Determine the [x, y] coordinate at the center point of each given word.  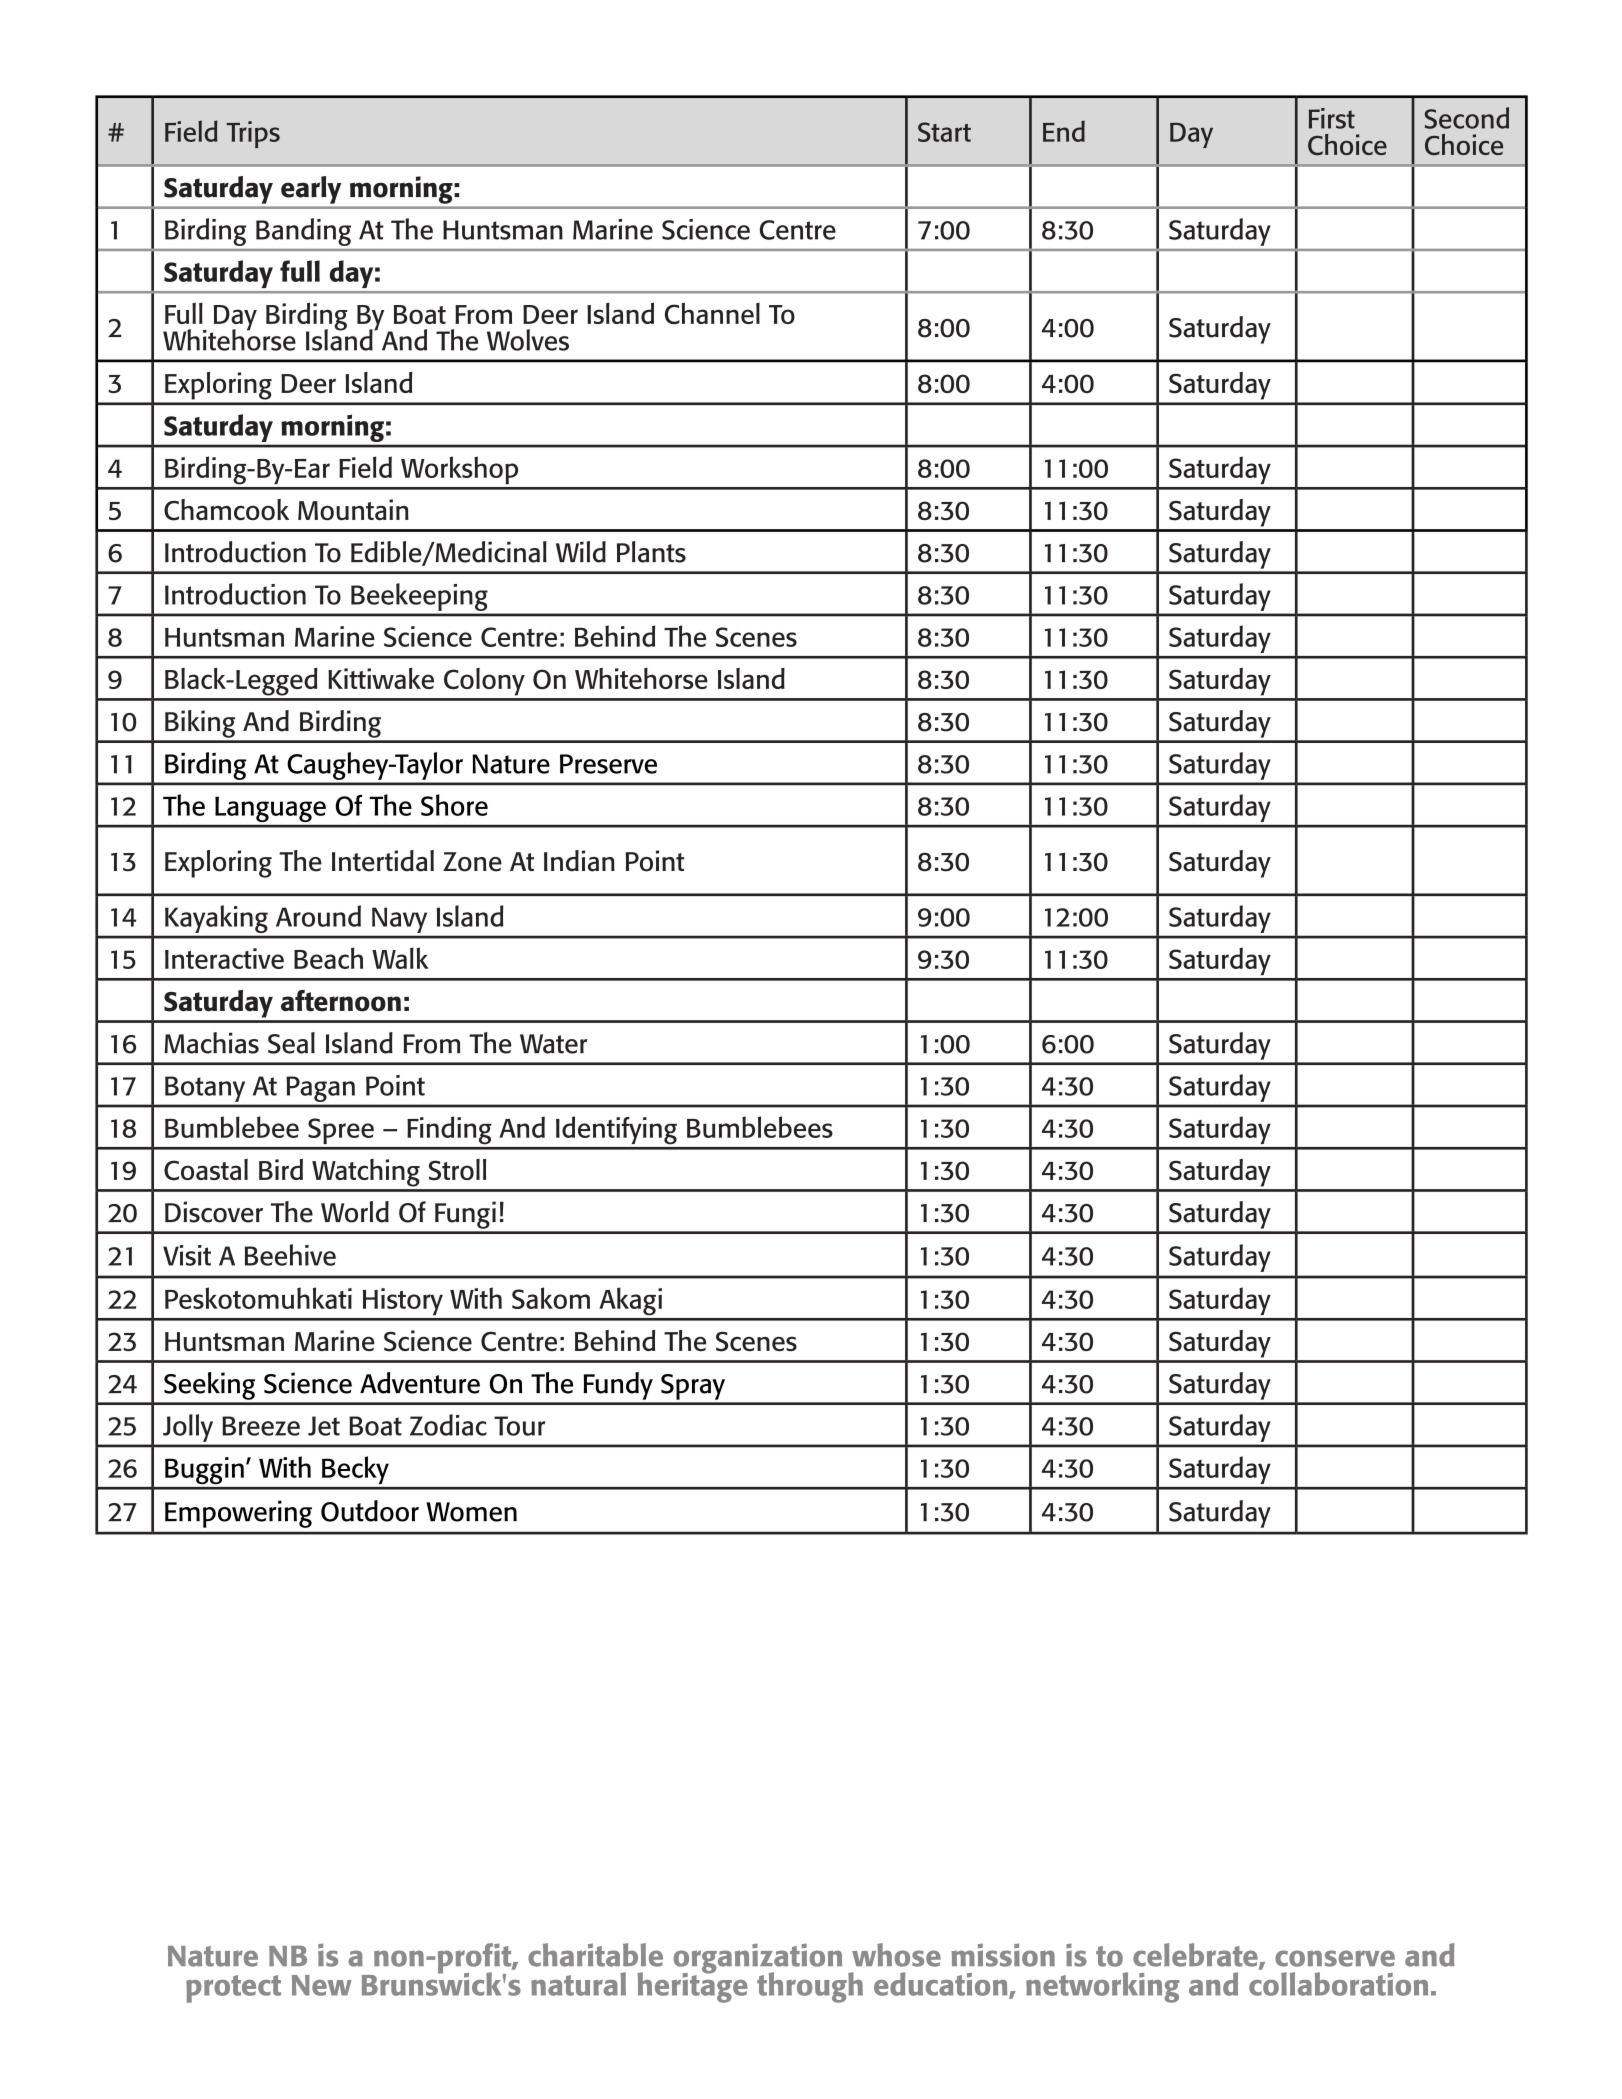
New [322, 1985]
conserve [1335, 1958]
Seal [291, 1043]
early [311, 190]
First [1332, 118]
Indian [579, 861]
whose [896, 1955]
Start [944, 132]
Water [553, 1044]
